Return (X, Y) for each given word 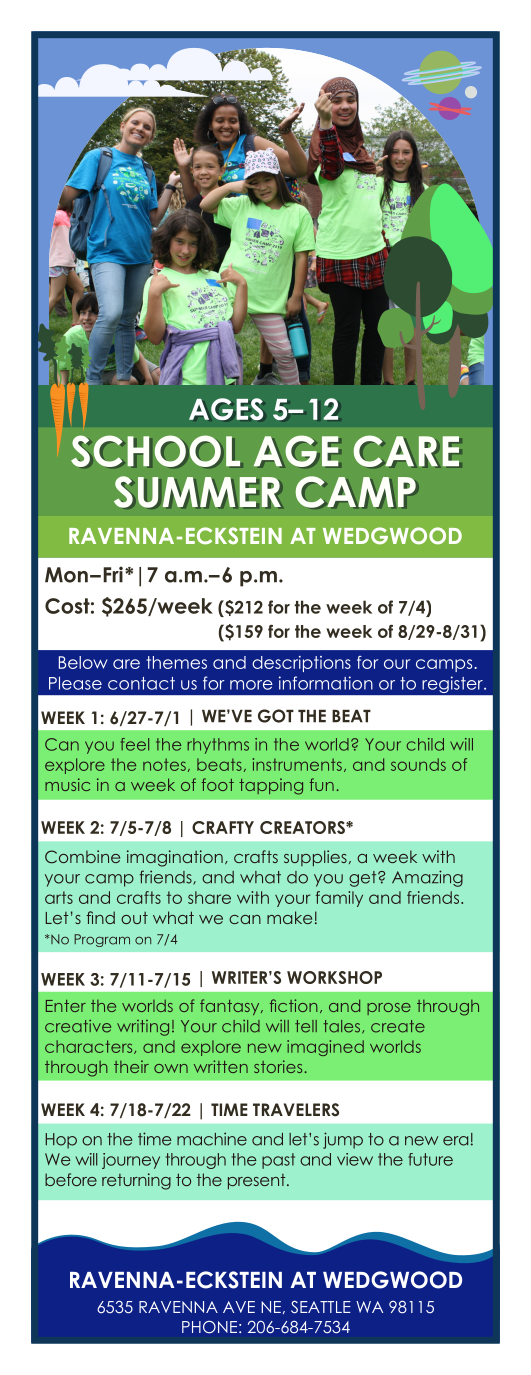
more (251, 685)
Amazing (427, 878)
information (326, 683)
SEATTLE (321, 1307)
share (209, 897)
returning (136, 1181)
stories (278, 1066)
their (131, 1066)
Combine (82, 857)
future (430, 1159)
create (398, 1026)
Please (75, 683)
